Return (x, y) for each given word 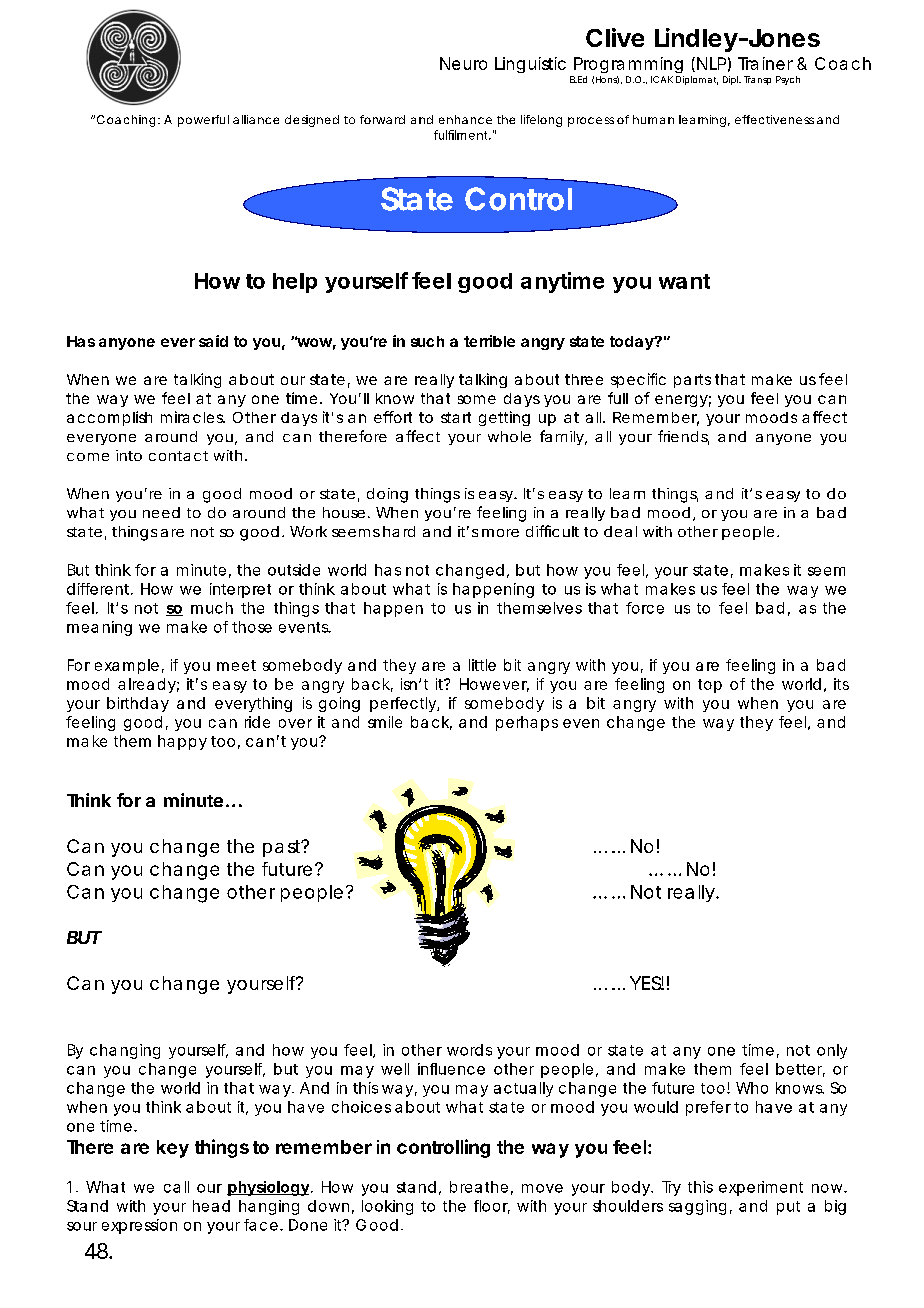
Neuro (463, 63)
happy (182, 742)
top (710, 686)
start (456, 417)
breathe (479, 1187)
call (176, 1187)
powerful (203, 121)
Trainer (765, 63)
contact (178, 456)
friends (683, 437)
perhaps (527, 723)
